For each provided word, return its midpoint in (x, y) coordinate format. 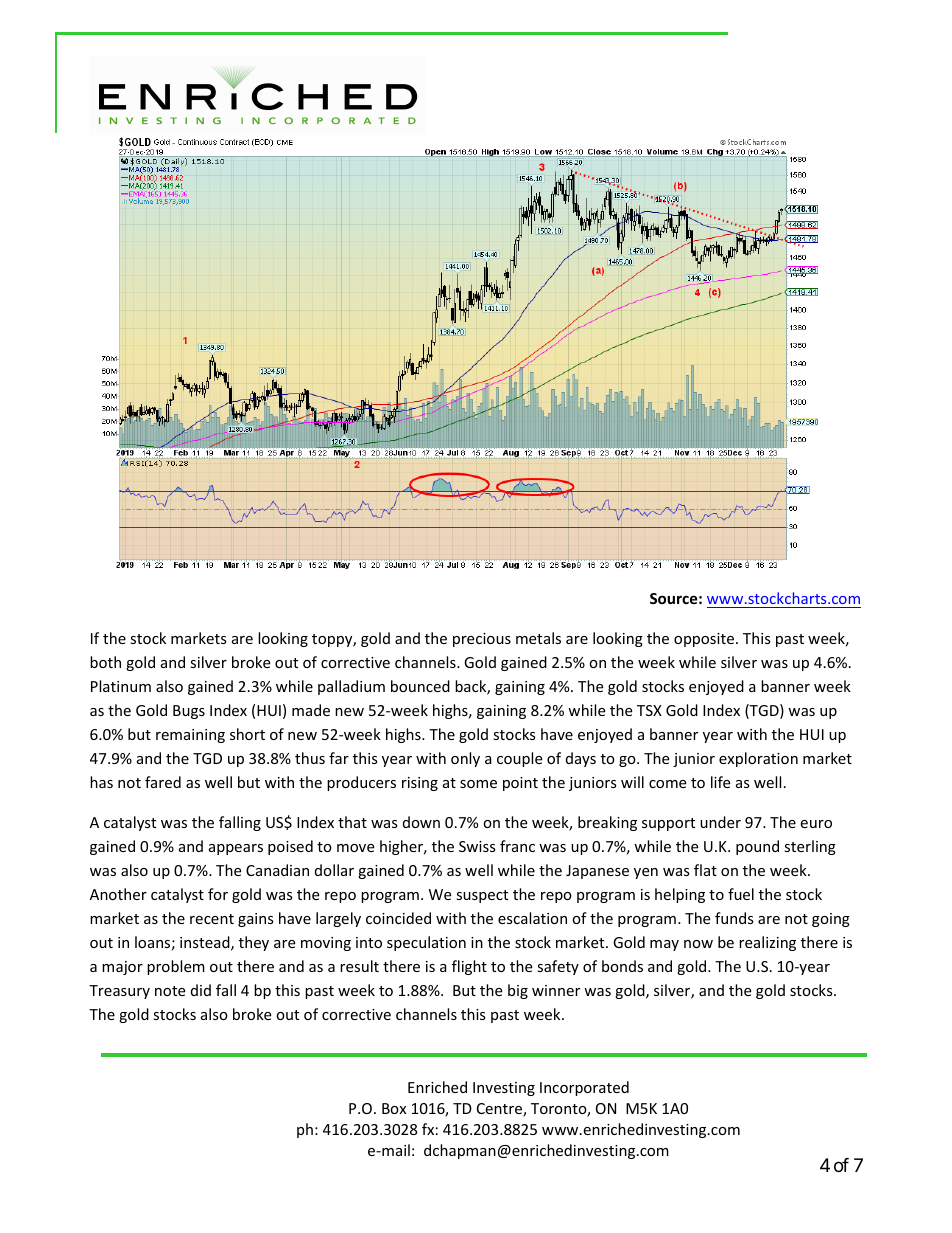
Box (394, 1108)
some (478, 784)
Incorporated (584, 1088)
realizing (767, 943)
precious (482, 640)
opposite (705, 640)
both (105, 662)
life (720, 782)
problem (176, 967)
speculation (426, 943)
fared (163, 782)
